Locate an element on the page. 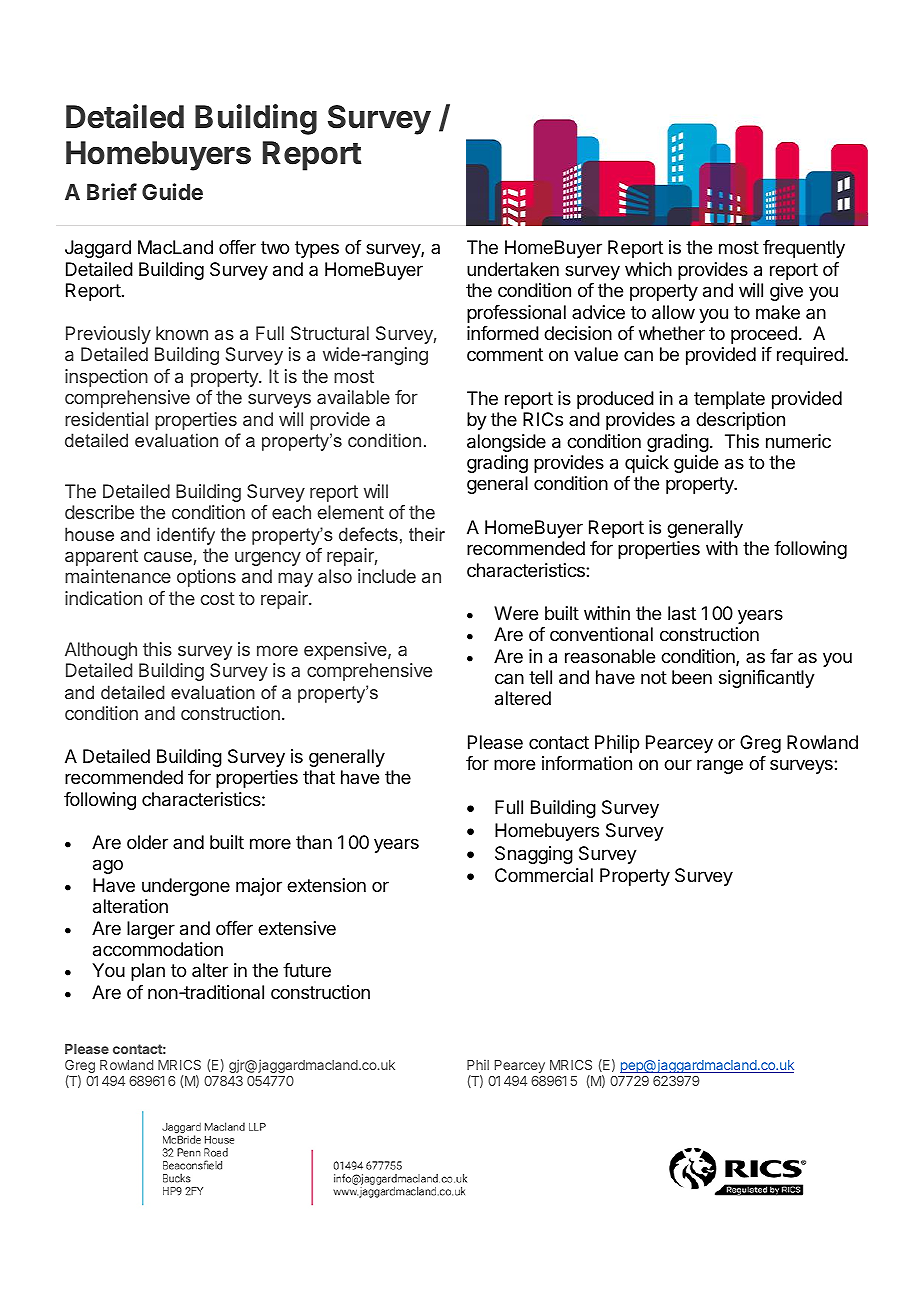 Image resolution: width=924 pixels, height=1308 pixels. future is located at coordinates (307, 970).
